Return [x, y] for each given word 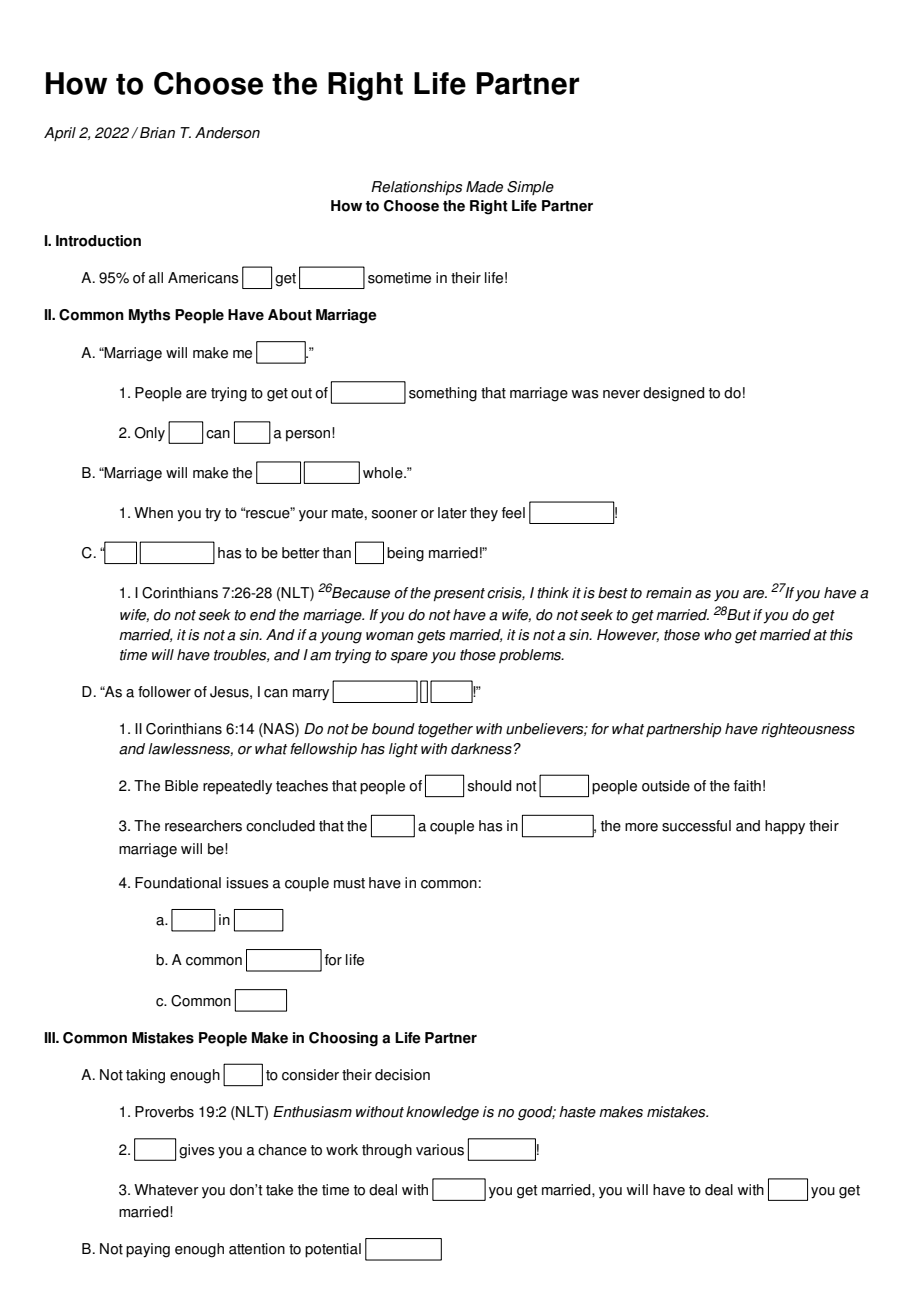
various [440, 1150]
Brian [157, 133]
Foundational [178, 883]
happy [785, 827]
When [153, 513]
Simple [530, 188]
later [452, 513]
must [349, 883]
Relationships [416, 188]
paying [148, 1250]
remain [669, 593]
